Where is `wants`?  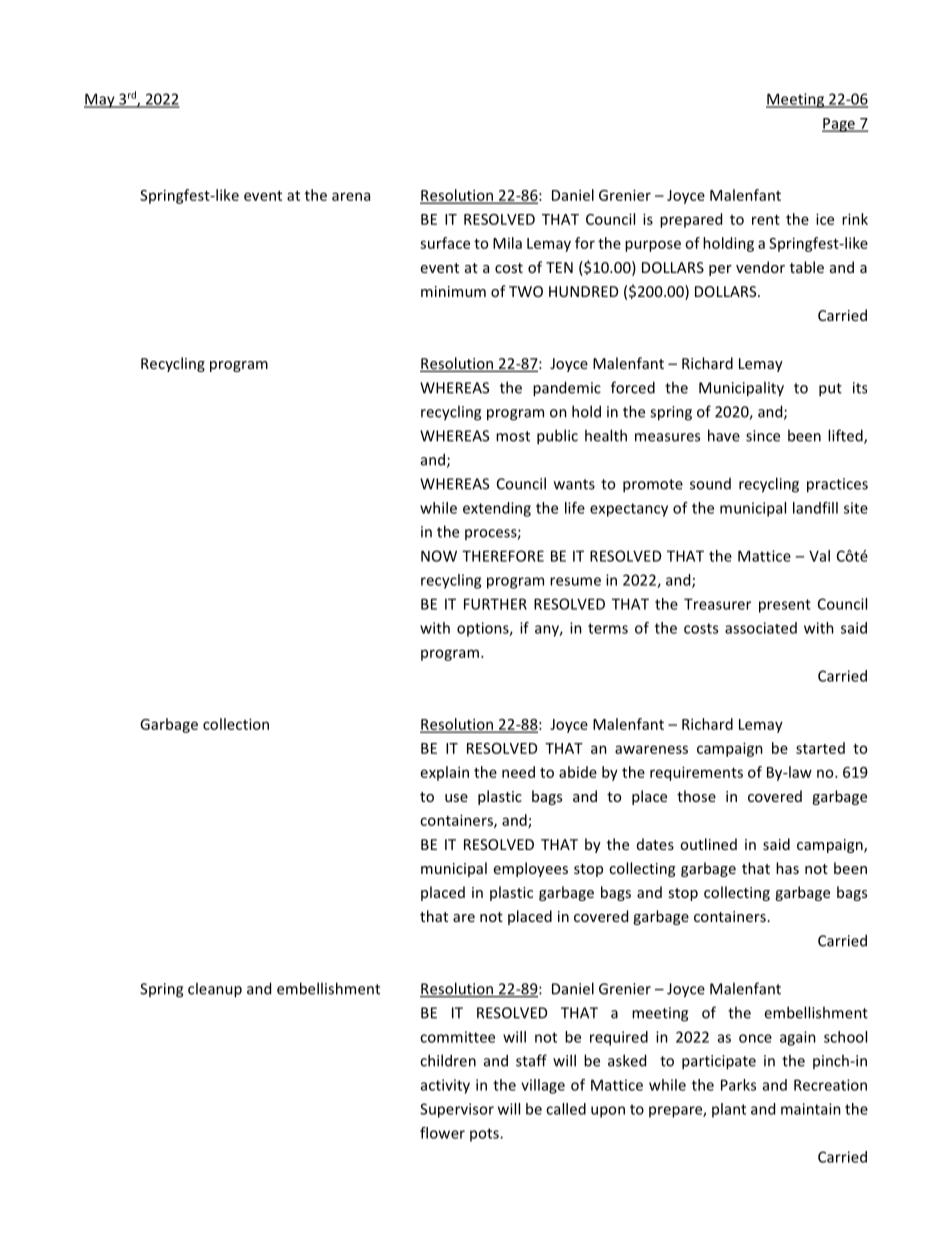
wants is located at coordinates (574, 484).
